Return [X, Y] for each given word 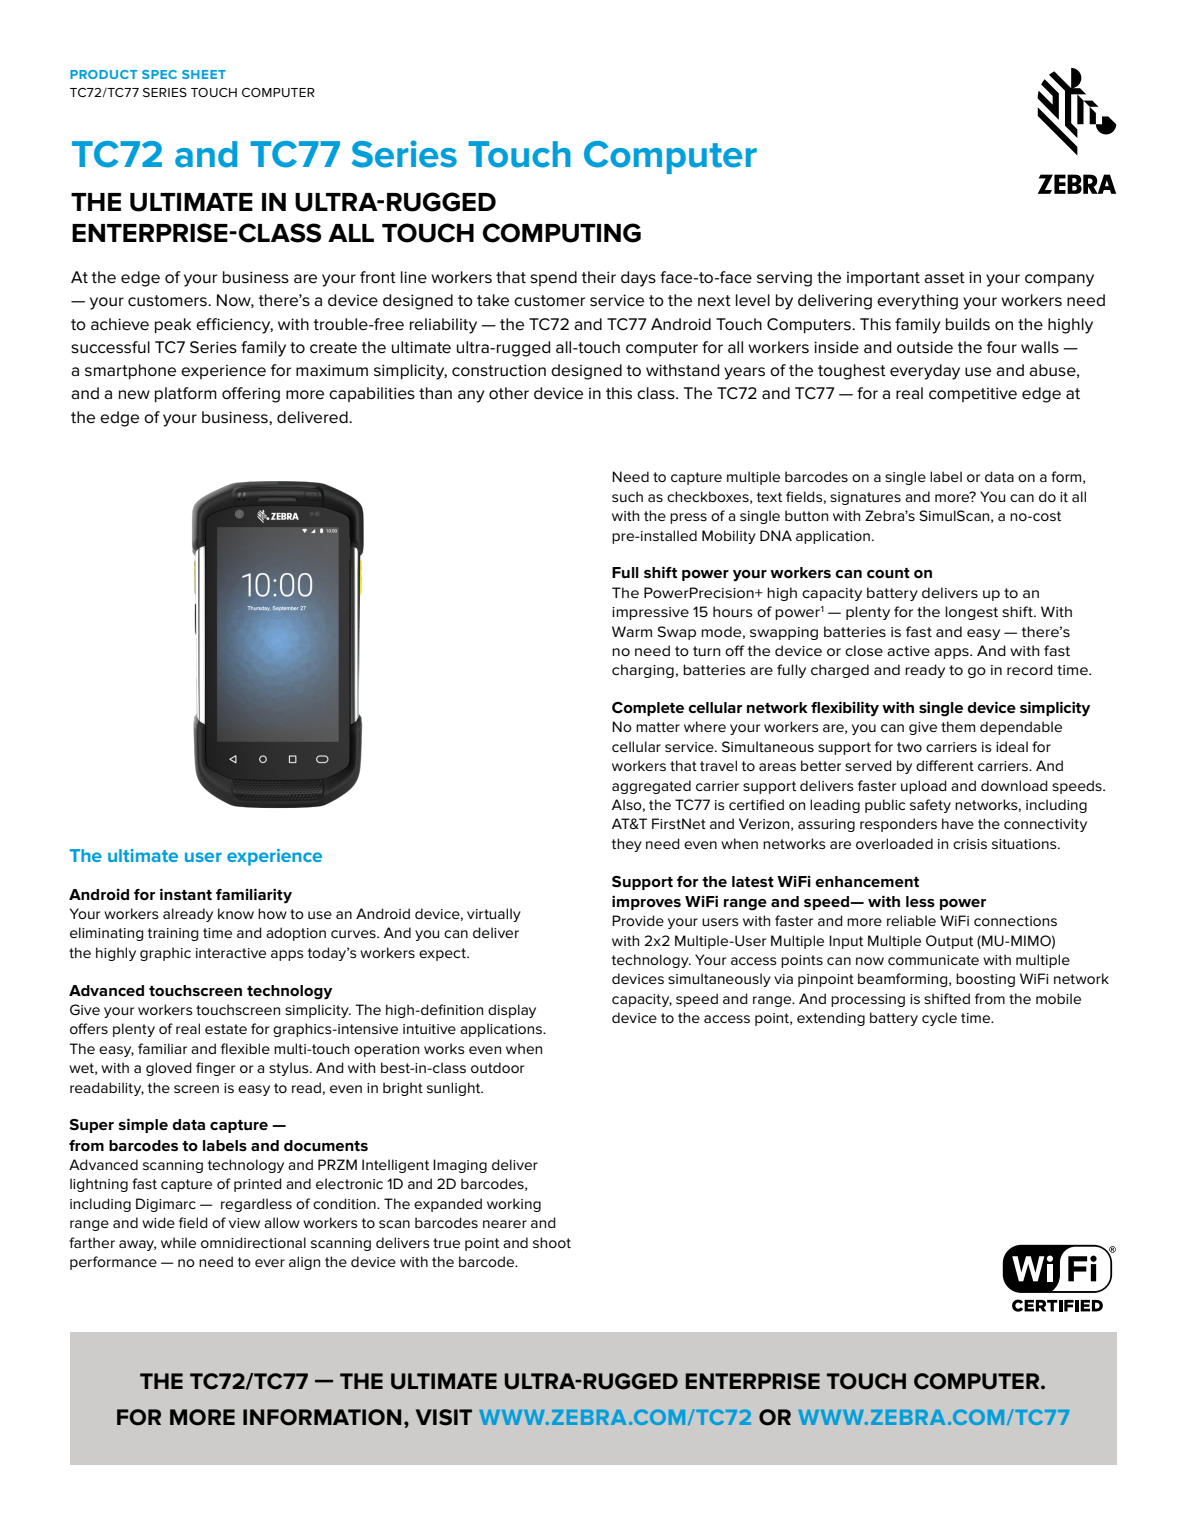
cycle [939, 1019]
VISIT [444, 1417]
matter [658, 727]
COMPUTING [562, 233]
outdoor [497, 1067]
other [509, 393]
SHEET [204, 74]
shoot [552, 1242]
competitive [973, 394]
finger [215, 1069]
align [304, 1263]
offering [251, 395]
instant [186, 894]
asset [944, 278]
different [945, 765]
